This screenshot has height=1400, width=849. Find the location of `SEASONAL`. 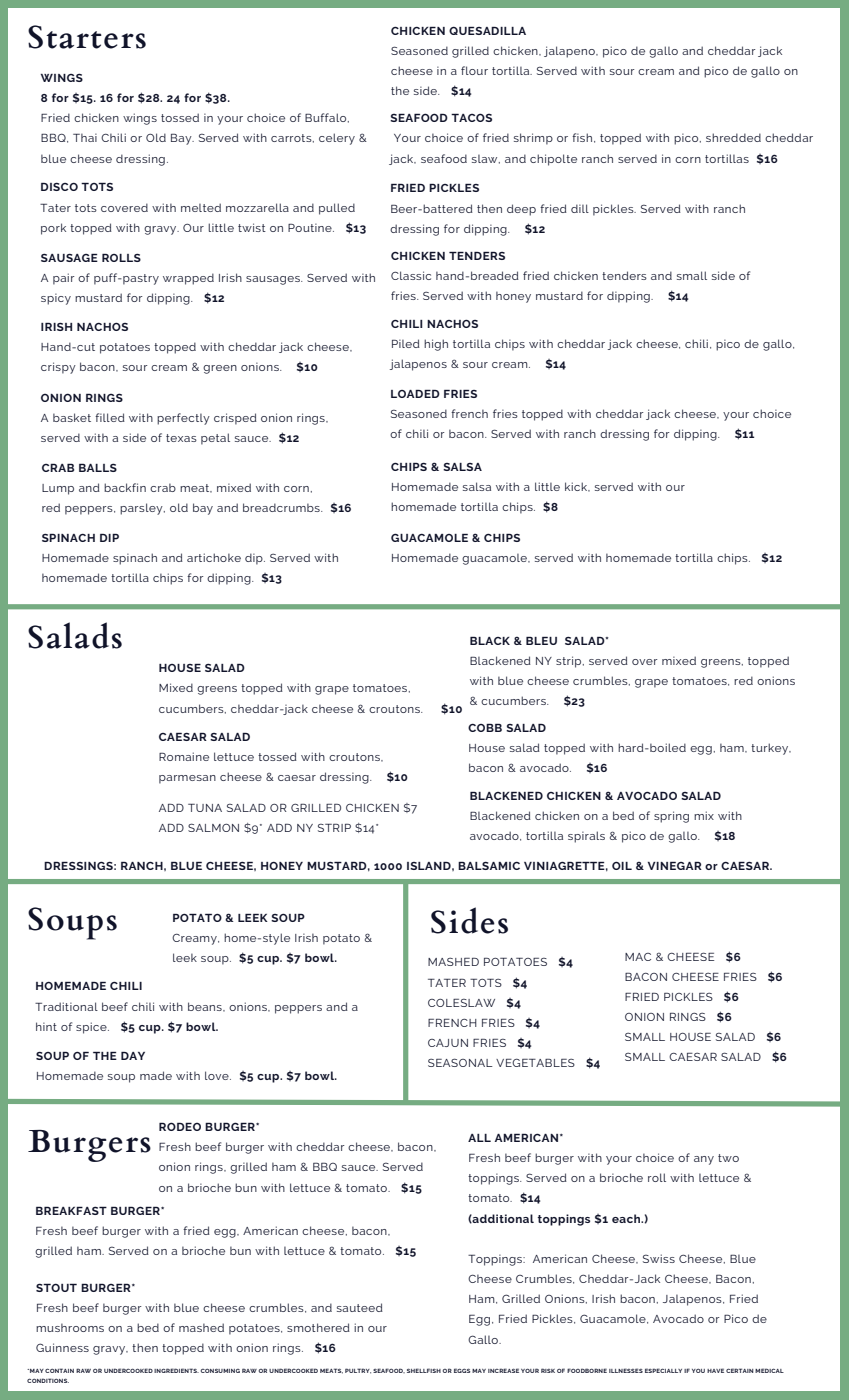

SEASONAL is located at coordinates (460, 1062).
